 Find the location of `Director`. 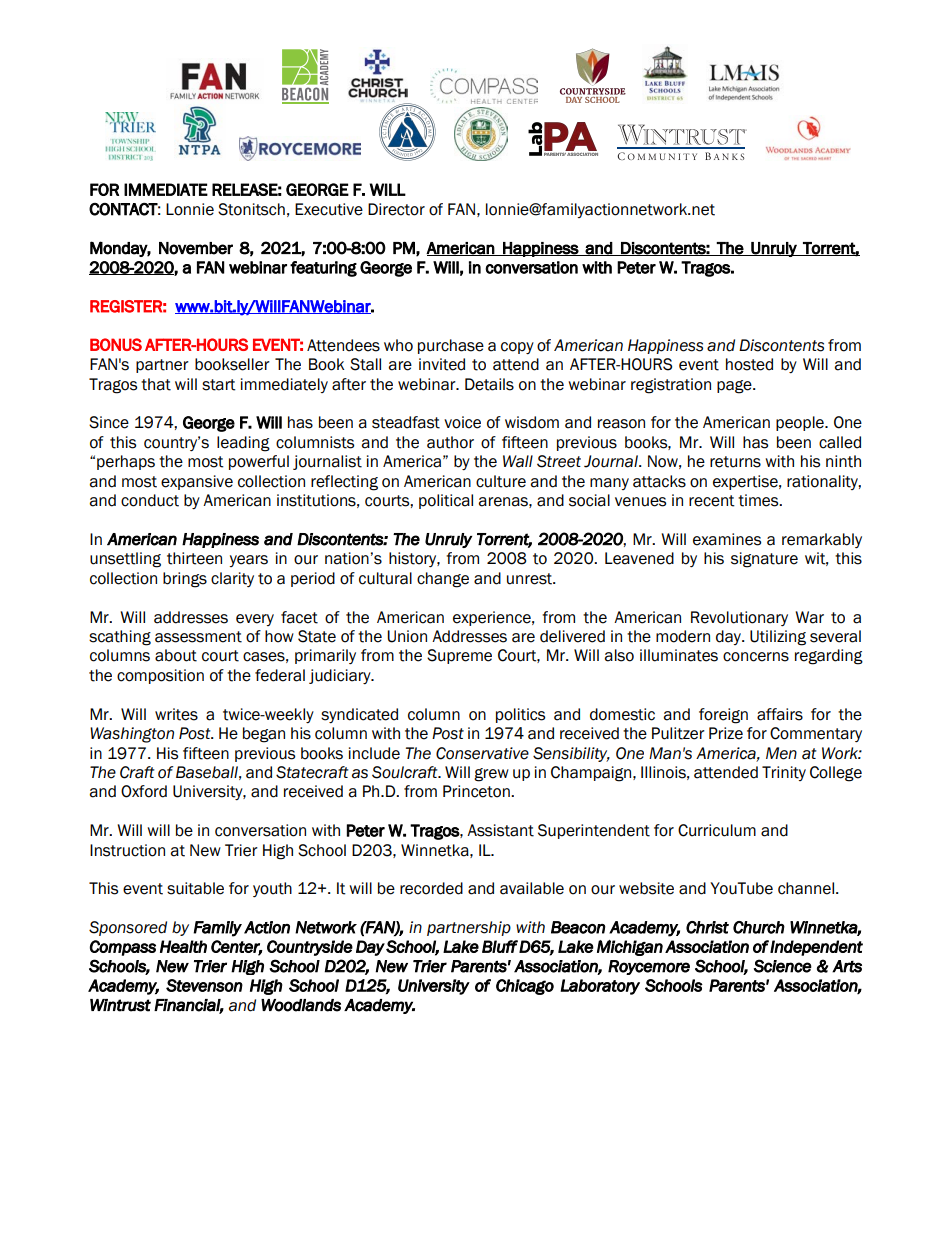

Director is located at coordinates (396, 209).
